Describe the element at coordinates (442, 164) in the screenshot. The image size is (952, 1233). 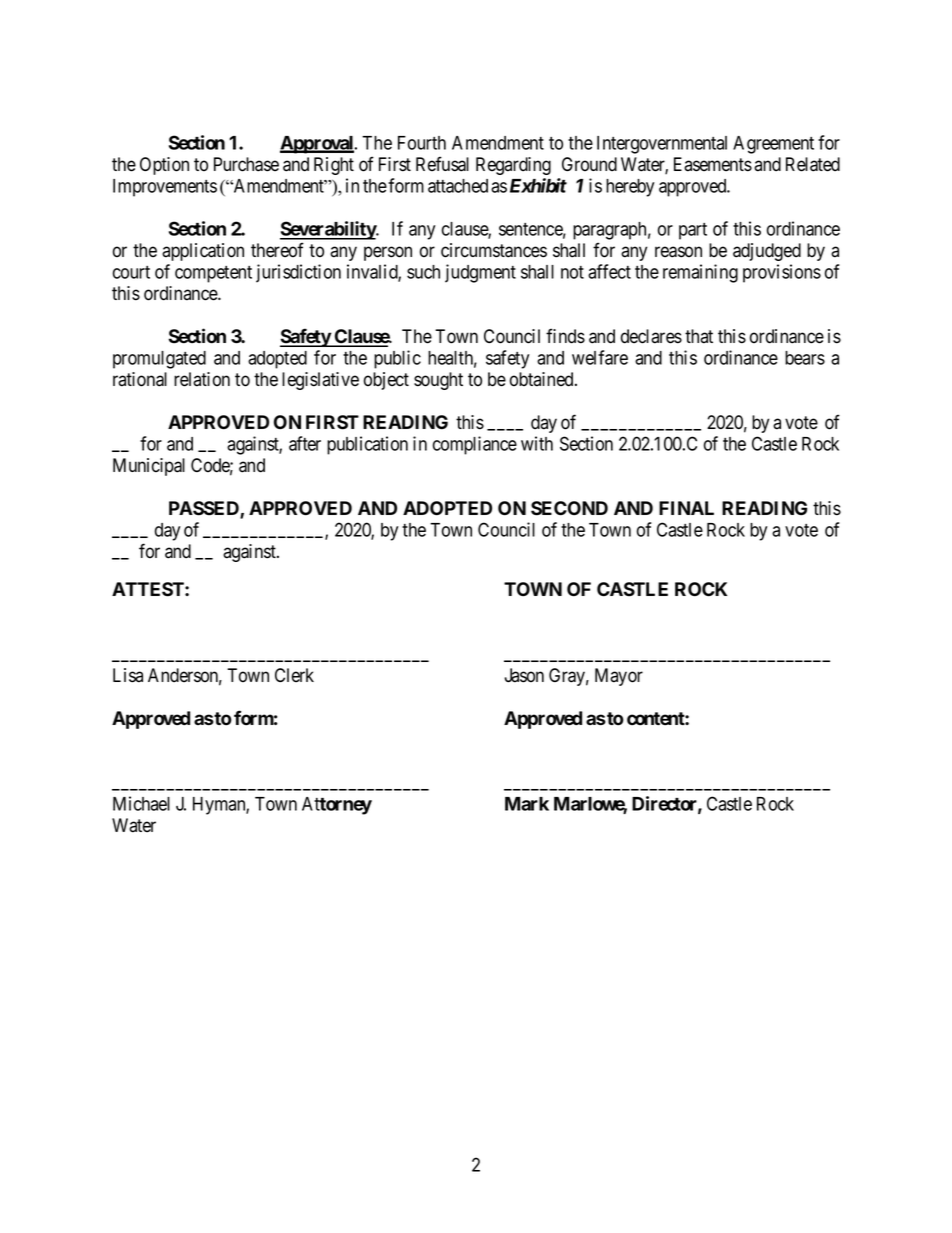
I see `Refusal` at that location.
